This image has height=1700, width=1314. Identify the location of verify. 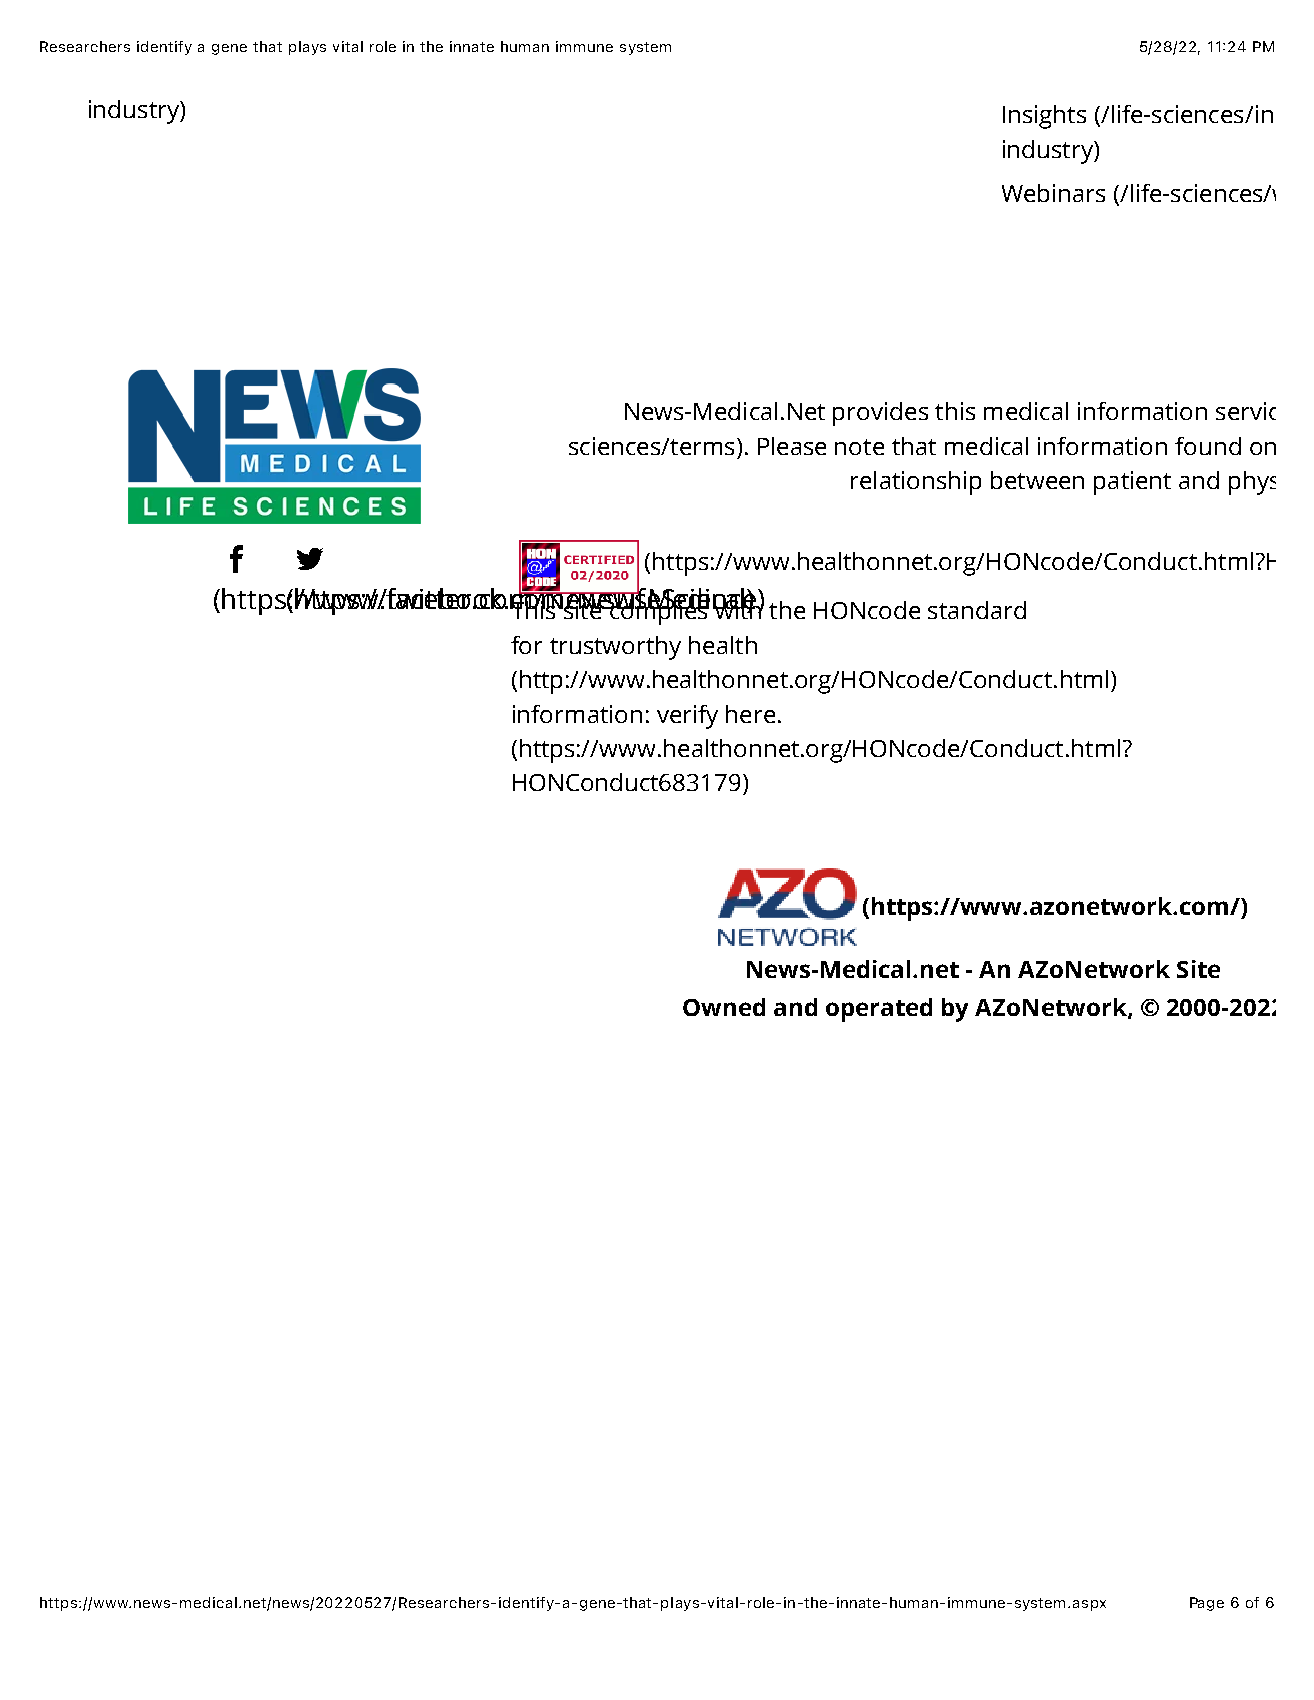
(687, 717).
